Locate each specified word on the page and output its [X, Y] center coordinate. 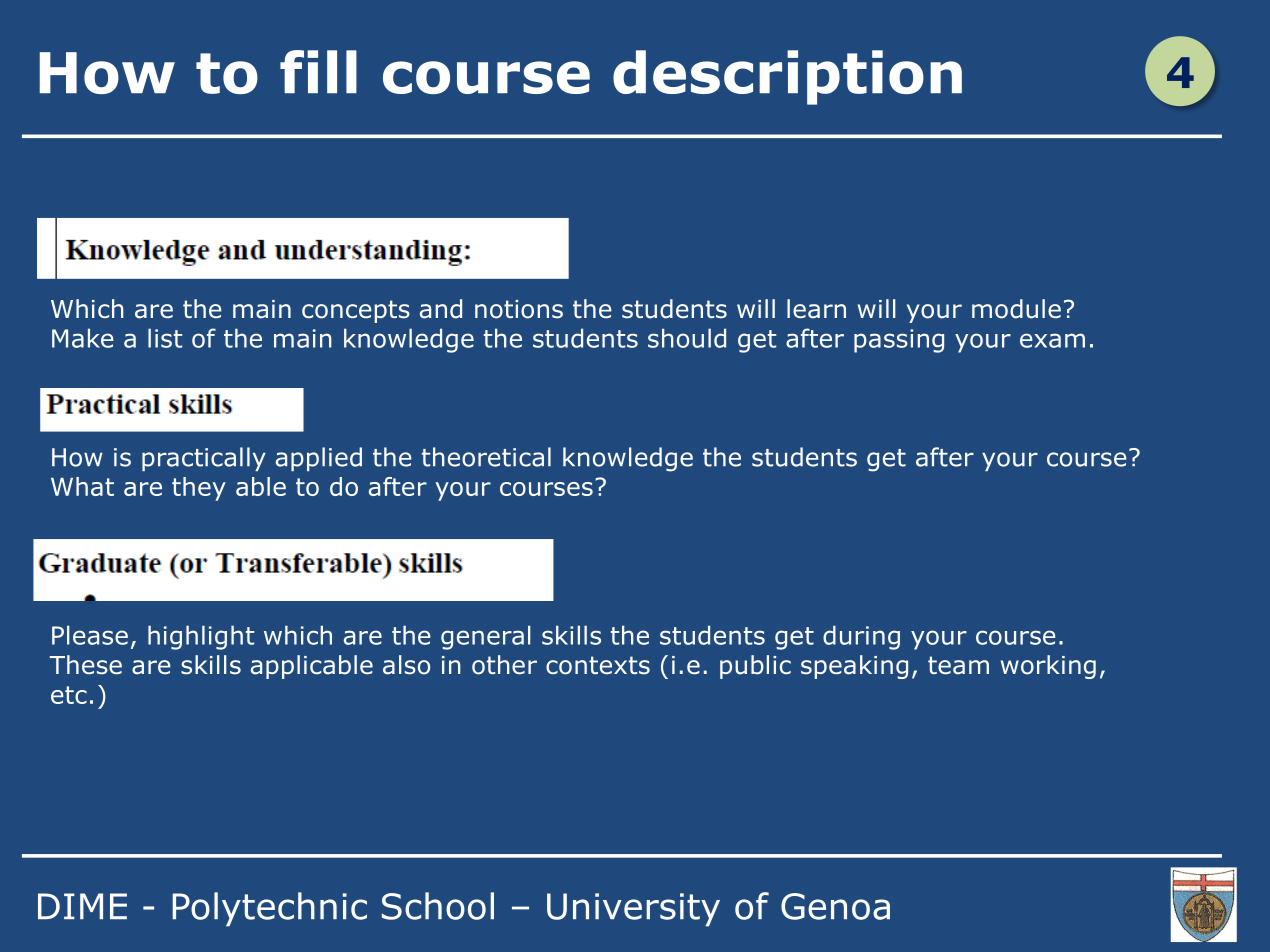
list [165, 338]
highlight [201, 637]
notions [519, 309]
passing [899, 341]
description [787, 77]
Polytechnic [269, 909]
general [486, 637]
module [1016, 309]
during [861, 637]
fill [318, 71]
